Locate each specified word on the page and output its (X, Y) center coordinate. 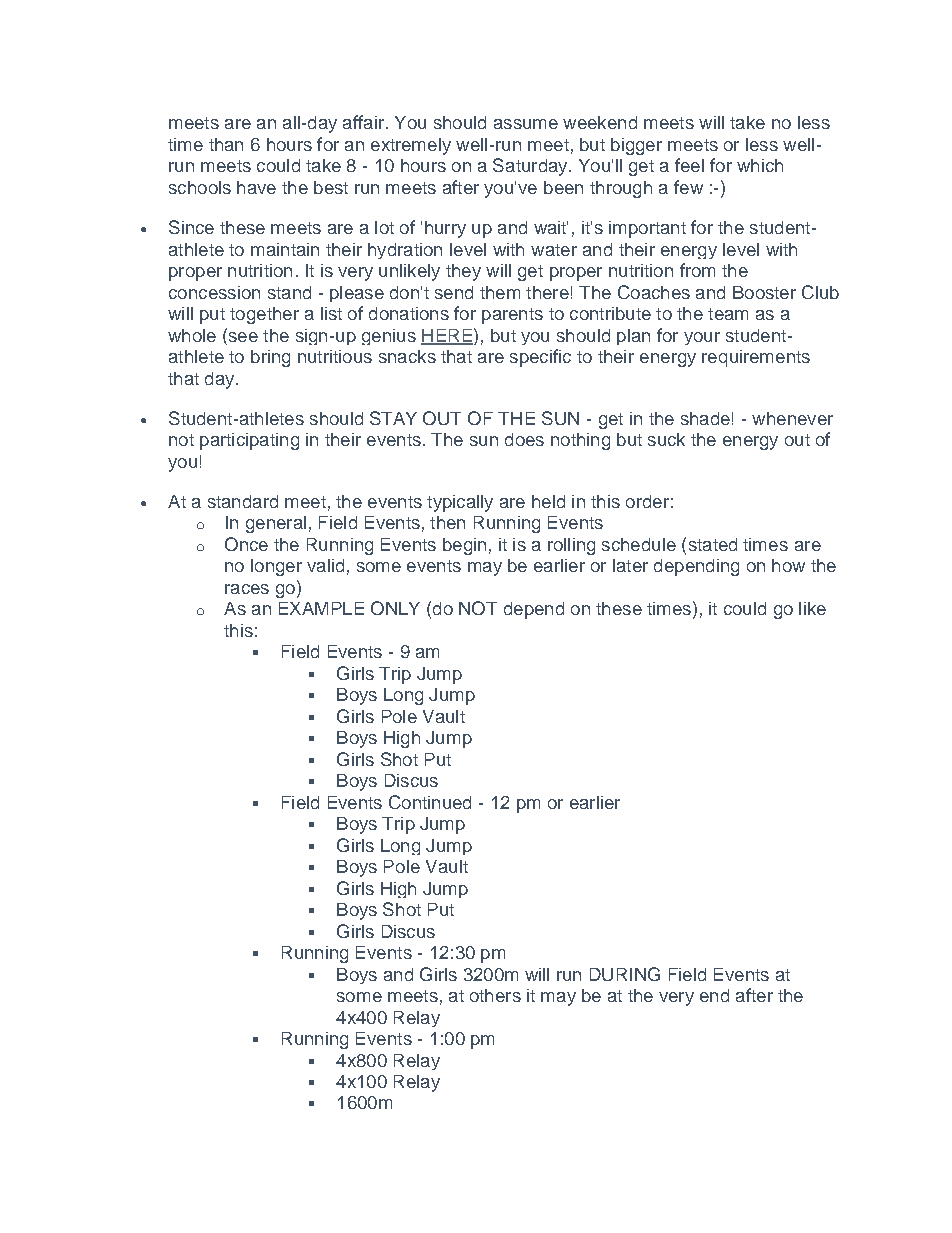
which (760, 165)
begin (464, 546)
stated (713, 544)
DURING (625, 974)
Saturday (531, 167)
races (247, 589)
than (226, 144)
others (495, 995)
